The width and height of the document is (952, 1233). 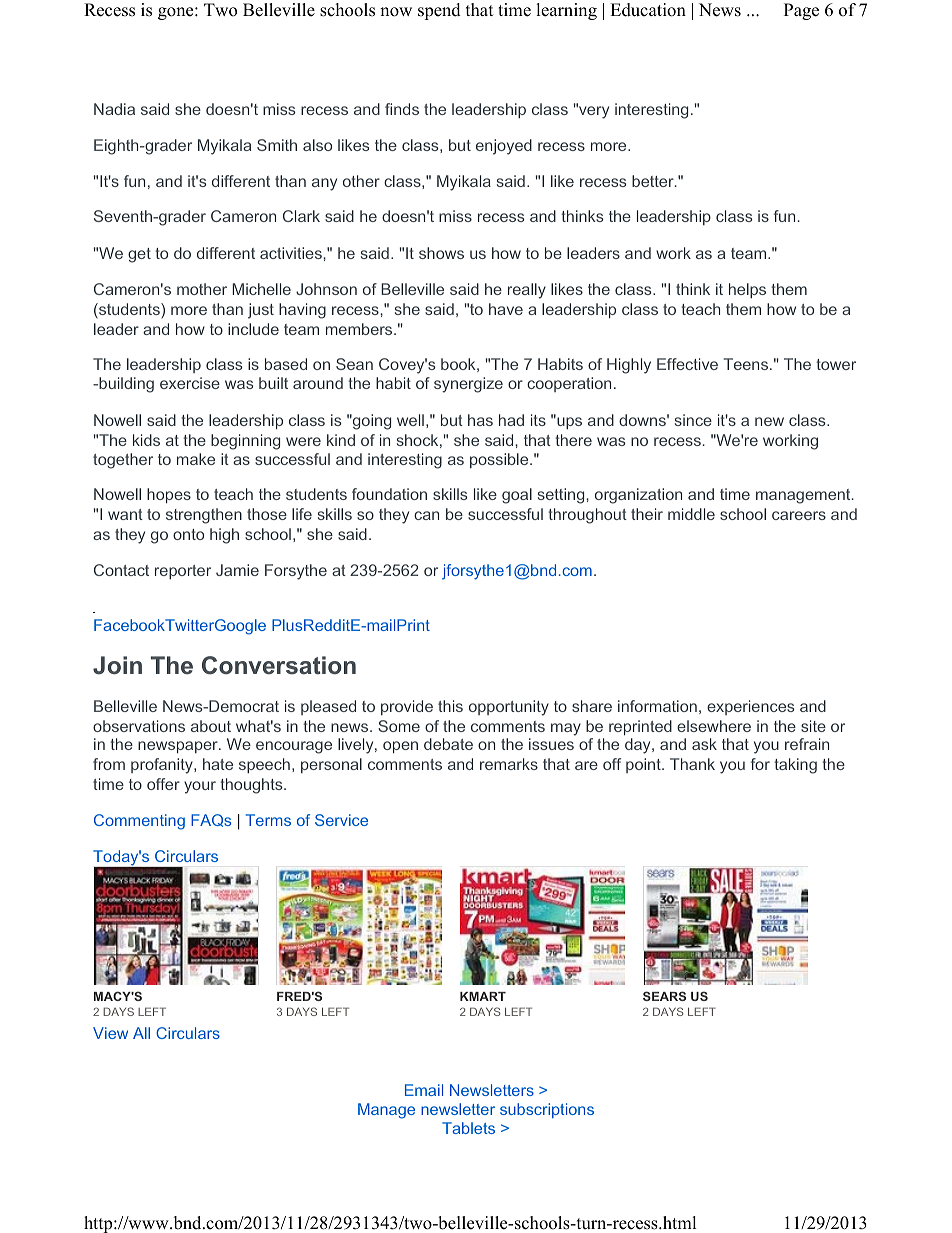 What do you see at coordinates (424, 1090) in the document?
I see `Email` at bounding box center [424, 1090].
